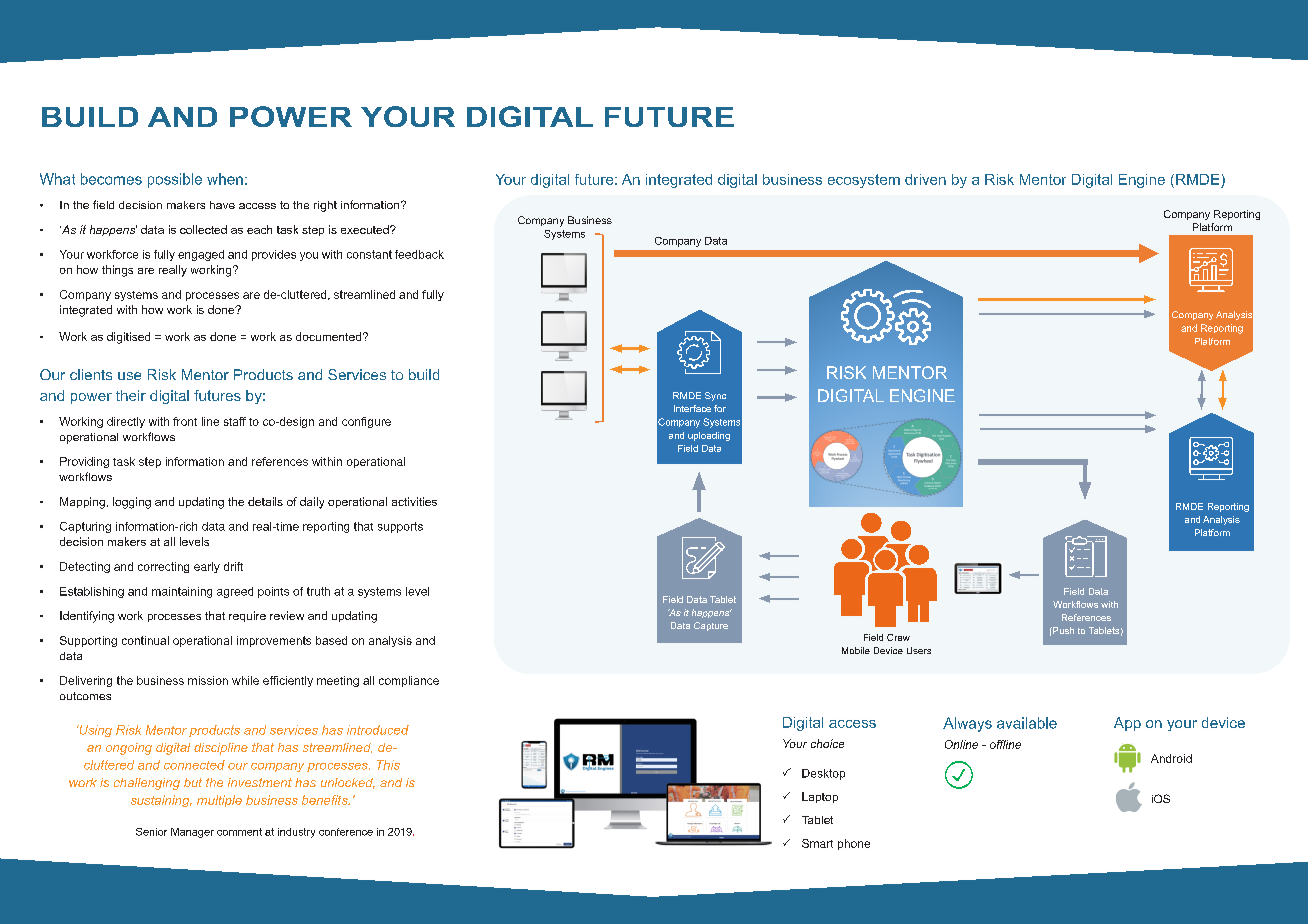 The image size is (1308, 924). What do you see at coordinates (414, 501) in the screenshot?
I see `activities` at bounding box center [414, 501].
